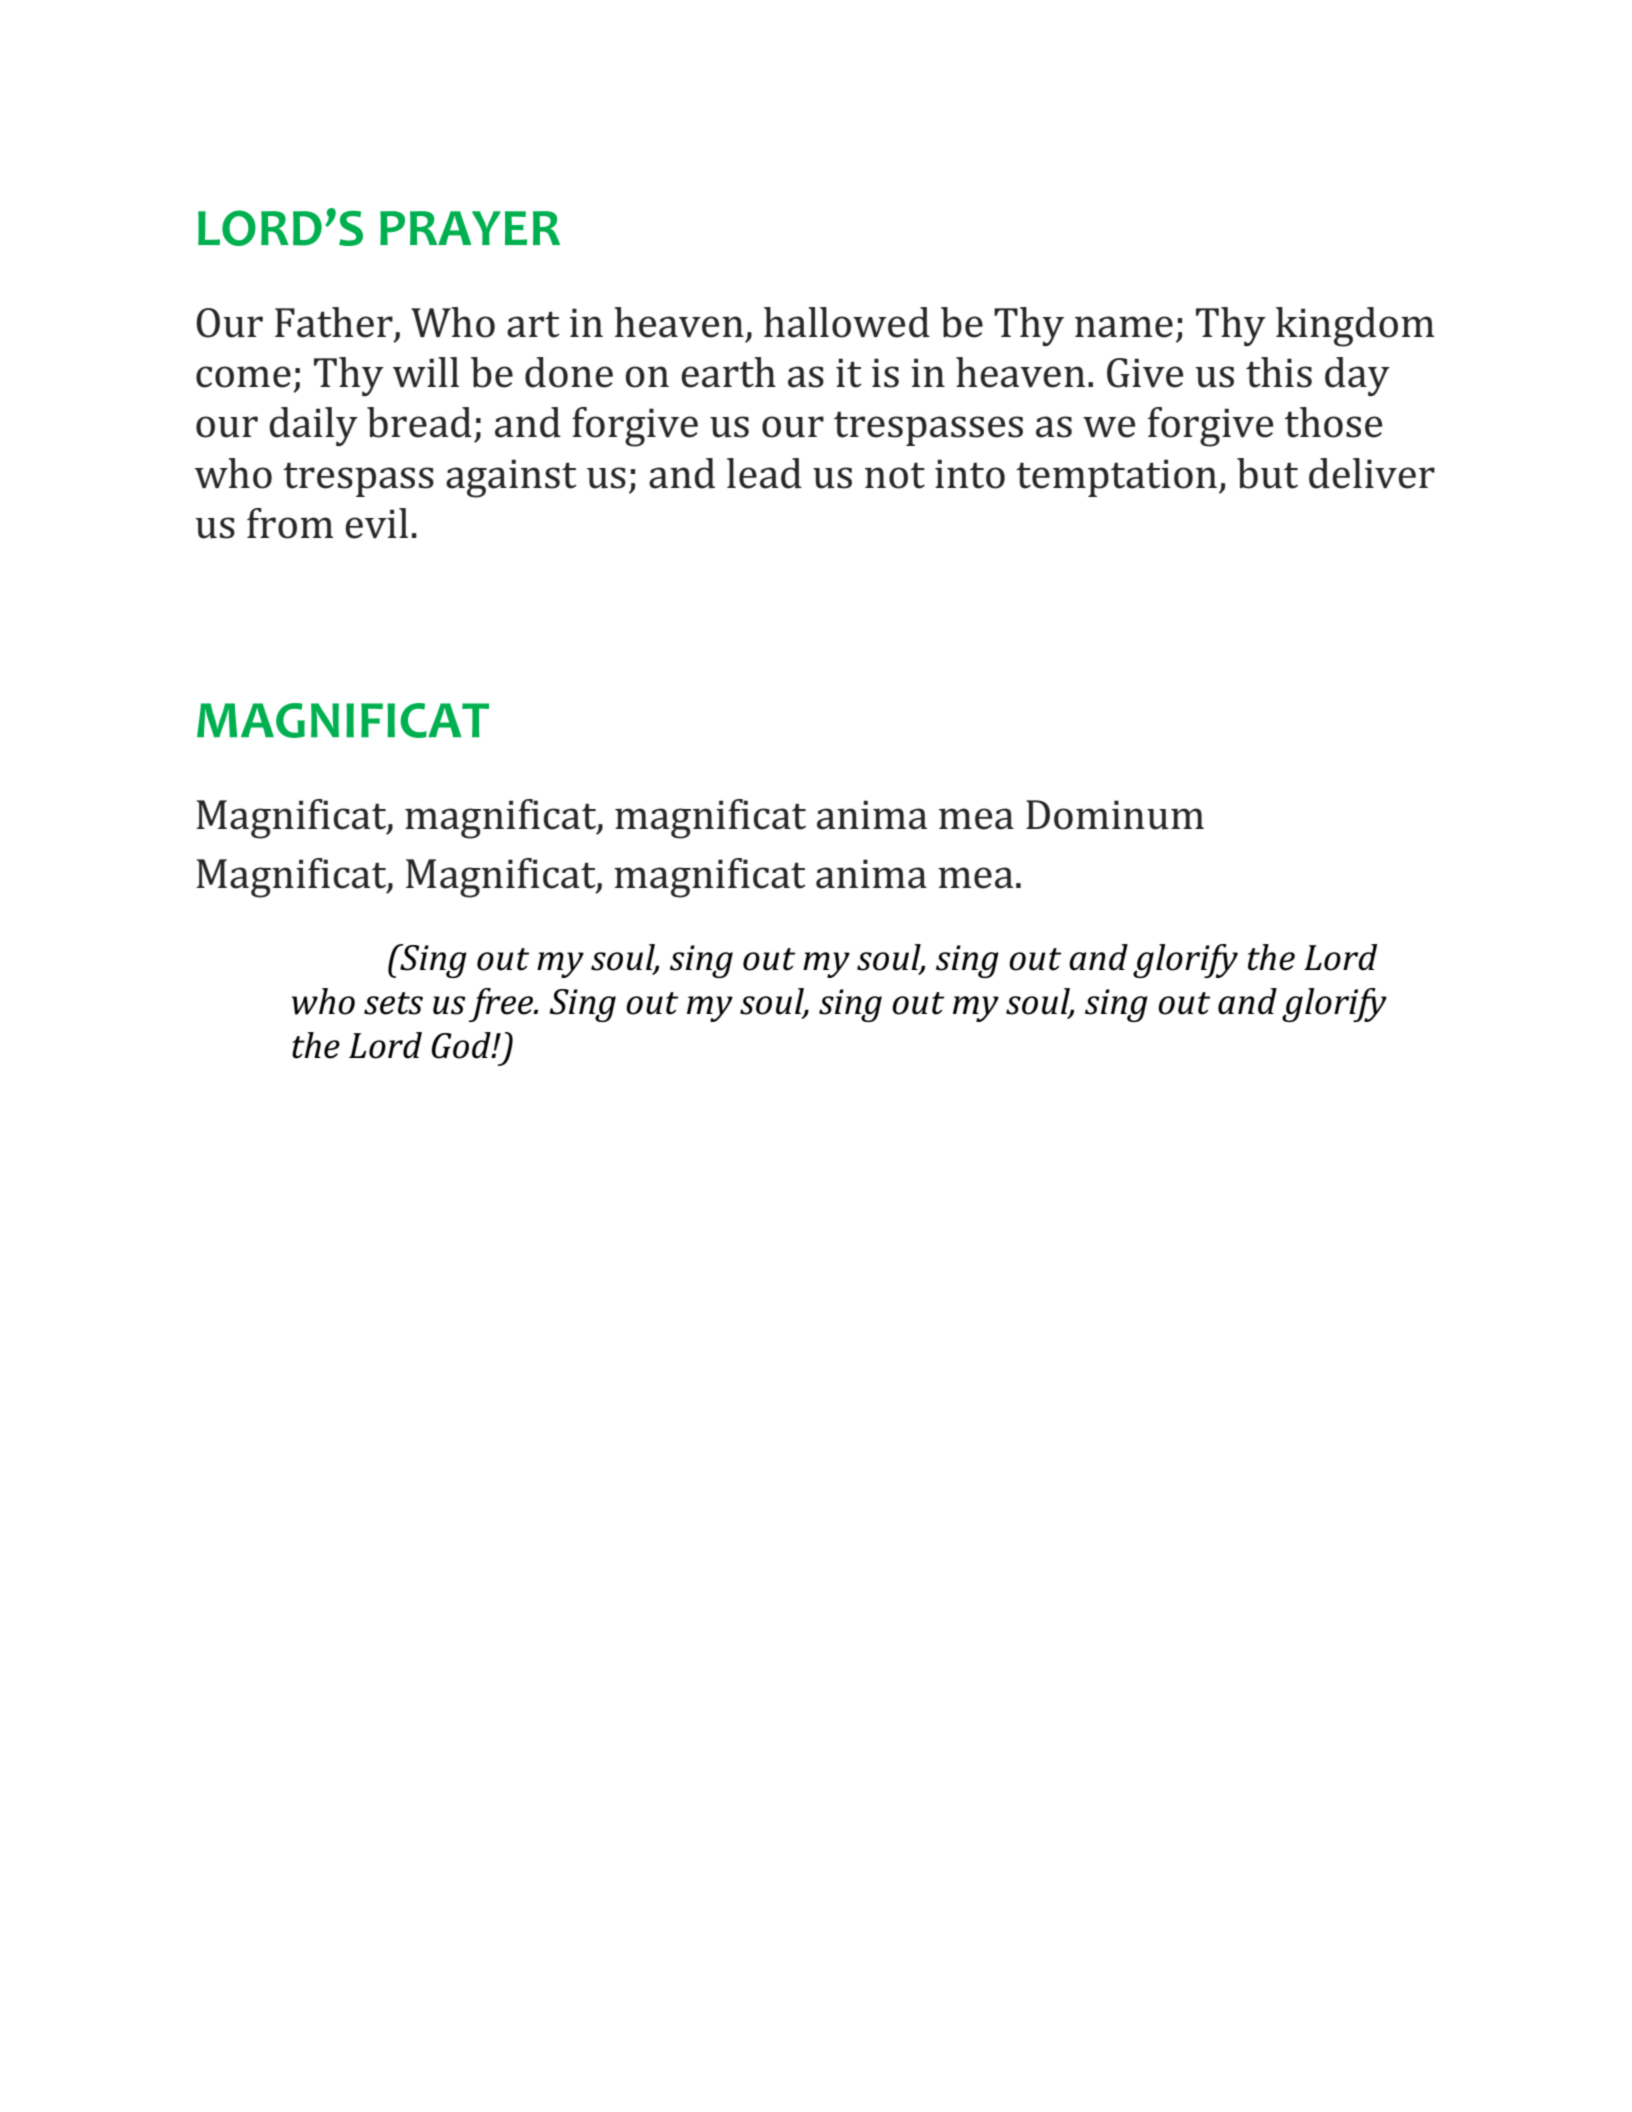  What do you see at coordinates (764, 473) in the screenshot?
I see `lead` at bounding box center [764, 473].
